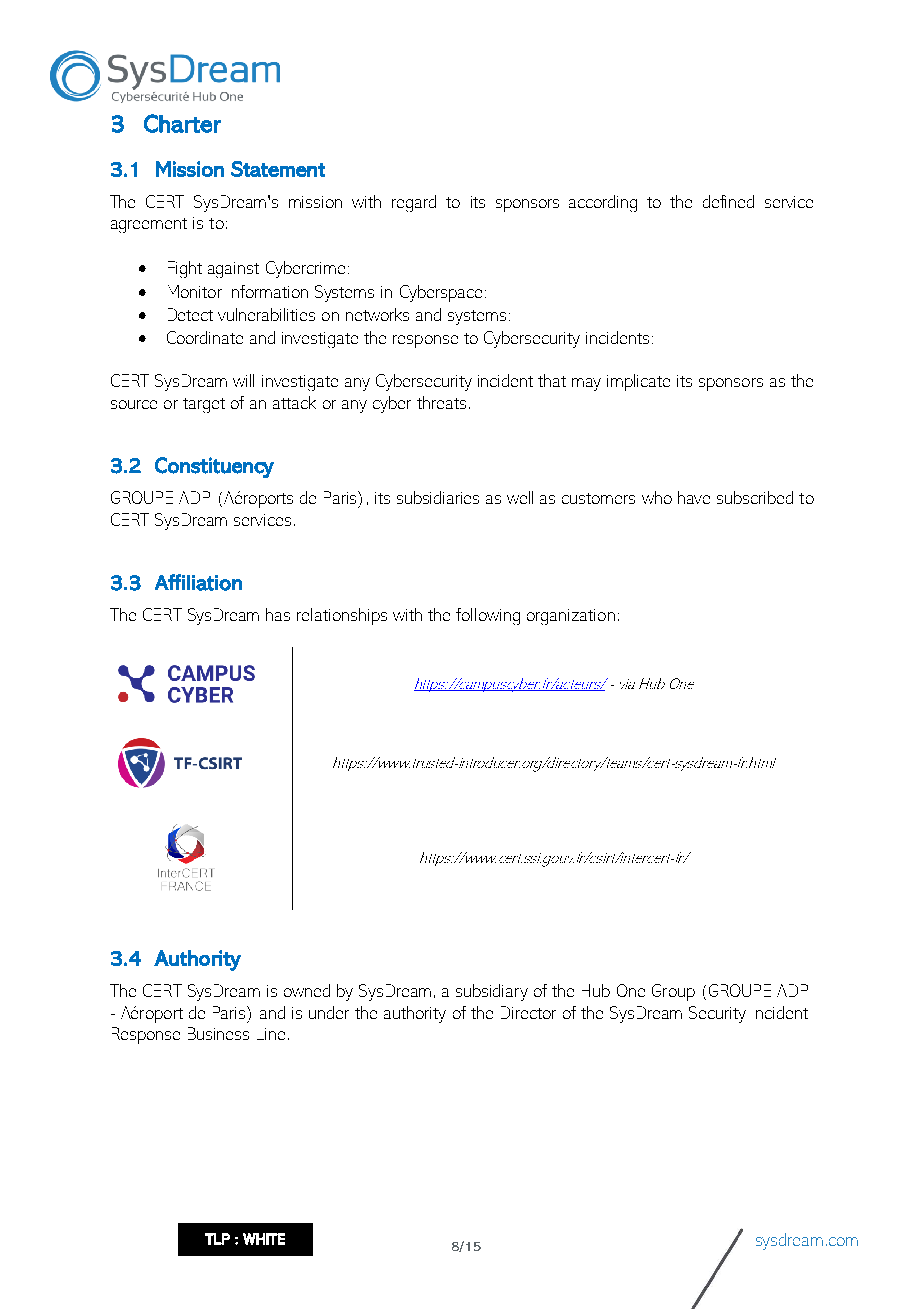 Image resolution: width=924 pixels, height=1309 pixels. I want to click on regard, so click(414, 203).
